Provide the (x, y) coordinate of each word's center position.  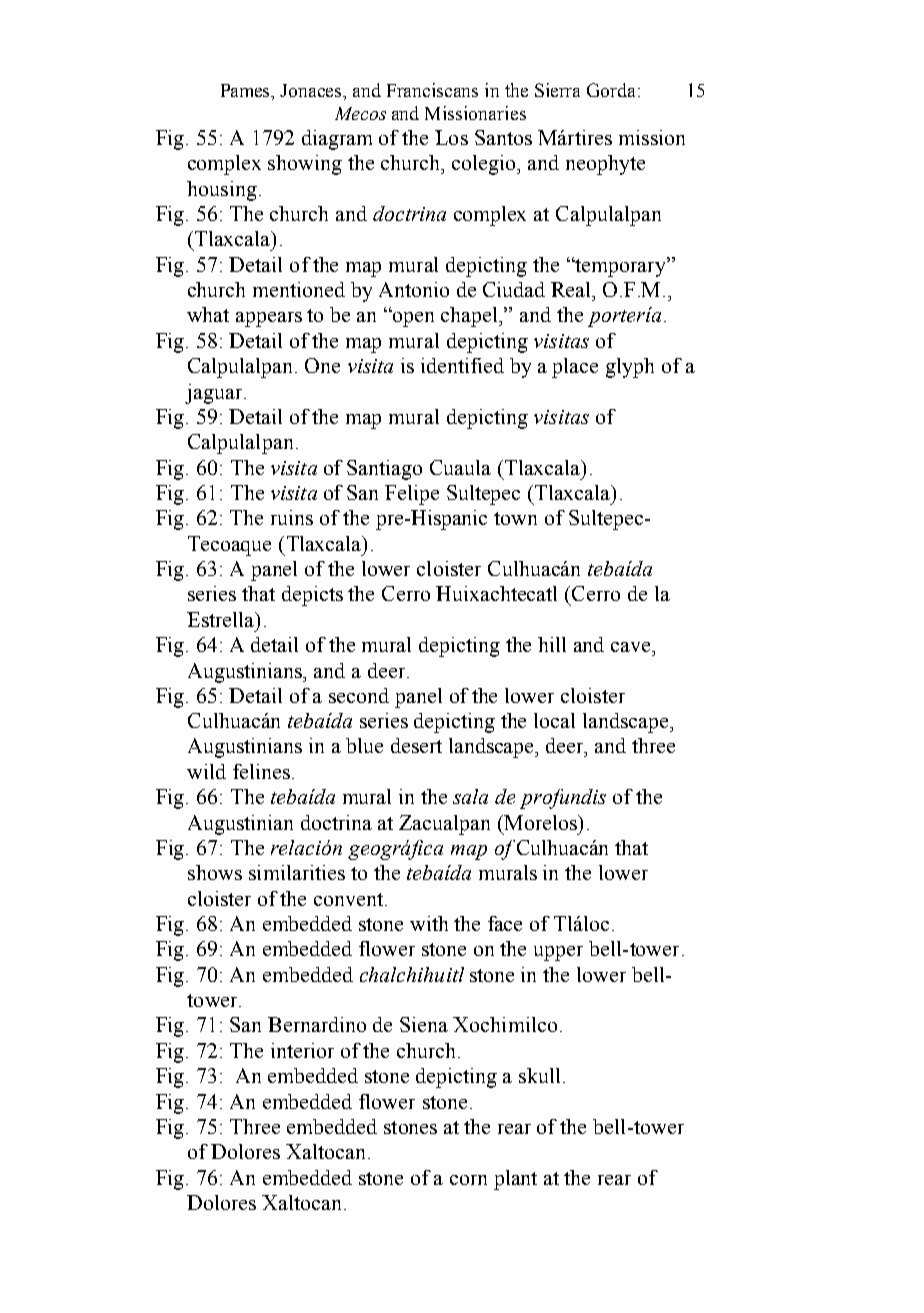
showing (305, 165)
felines (261, 771)
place (575, 368)
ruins (292, 517)
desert (416, 745)
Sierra (557, 90)
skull (539, 1075)
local (554, 720)
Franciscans (432, 90)
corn (468, 1180)
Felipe (412, 495)
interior (302, 1050)
